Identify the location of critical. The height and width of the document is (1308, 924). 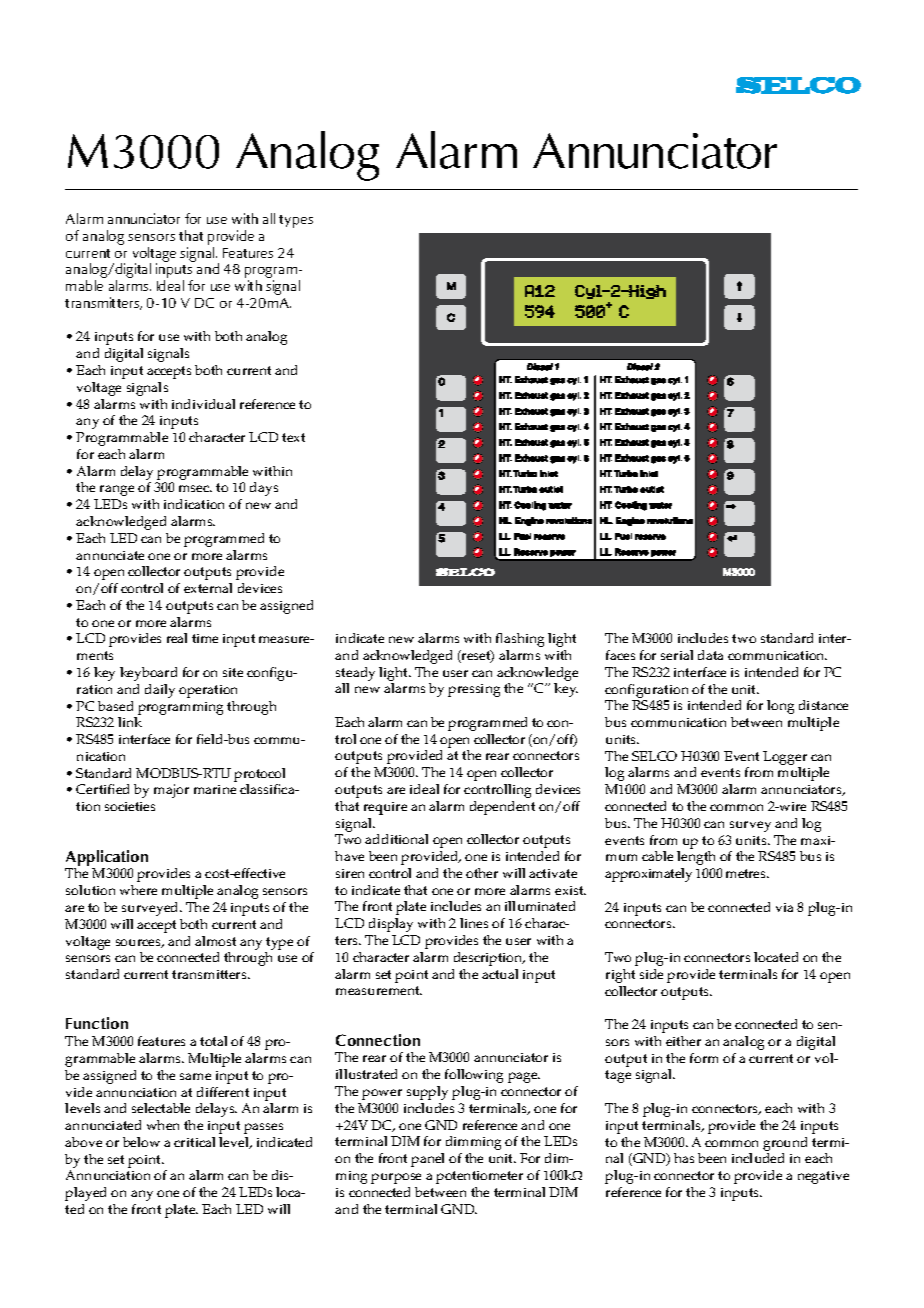
(194, 1142).
